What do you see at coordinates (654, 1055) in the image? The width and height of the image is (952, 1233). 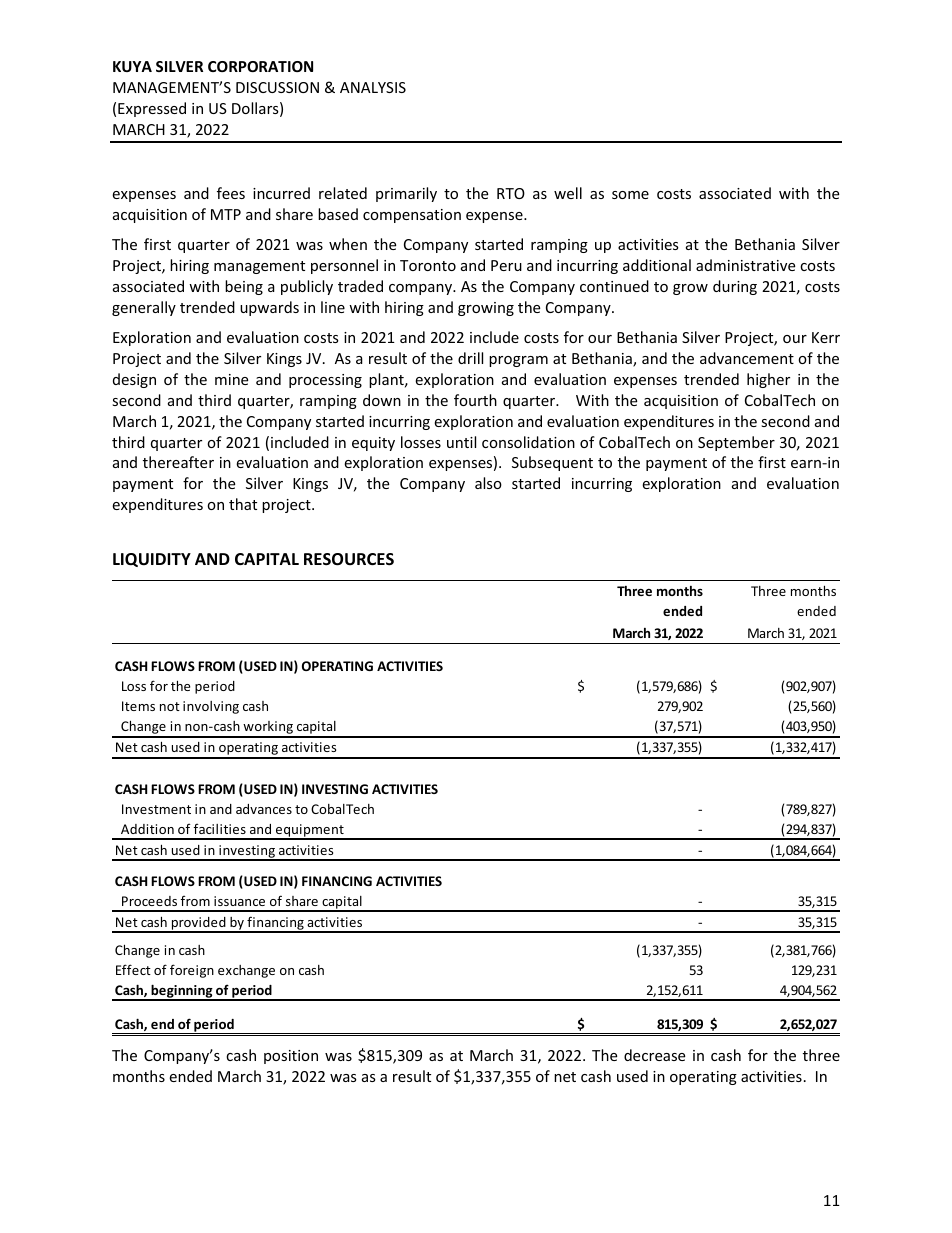 I see `decrease` at bounding box center [654, 1055].
